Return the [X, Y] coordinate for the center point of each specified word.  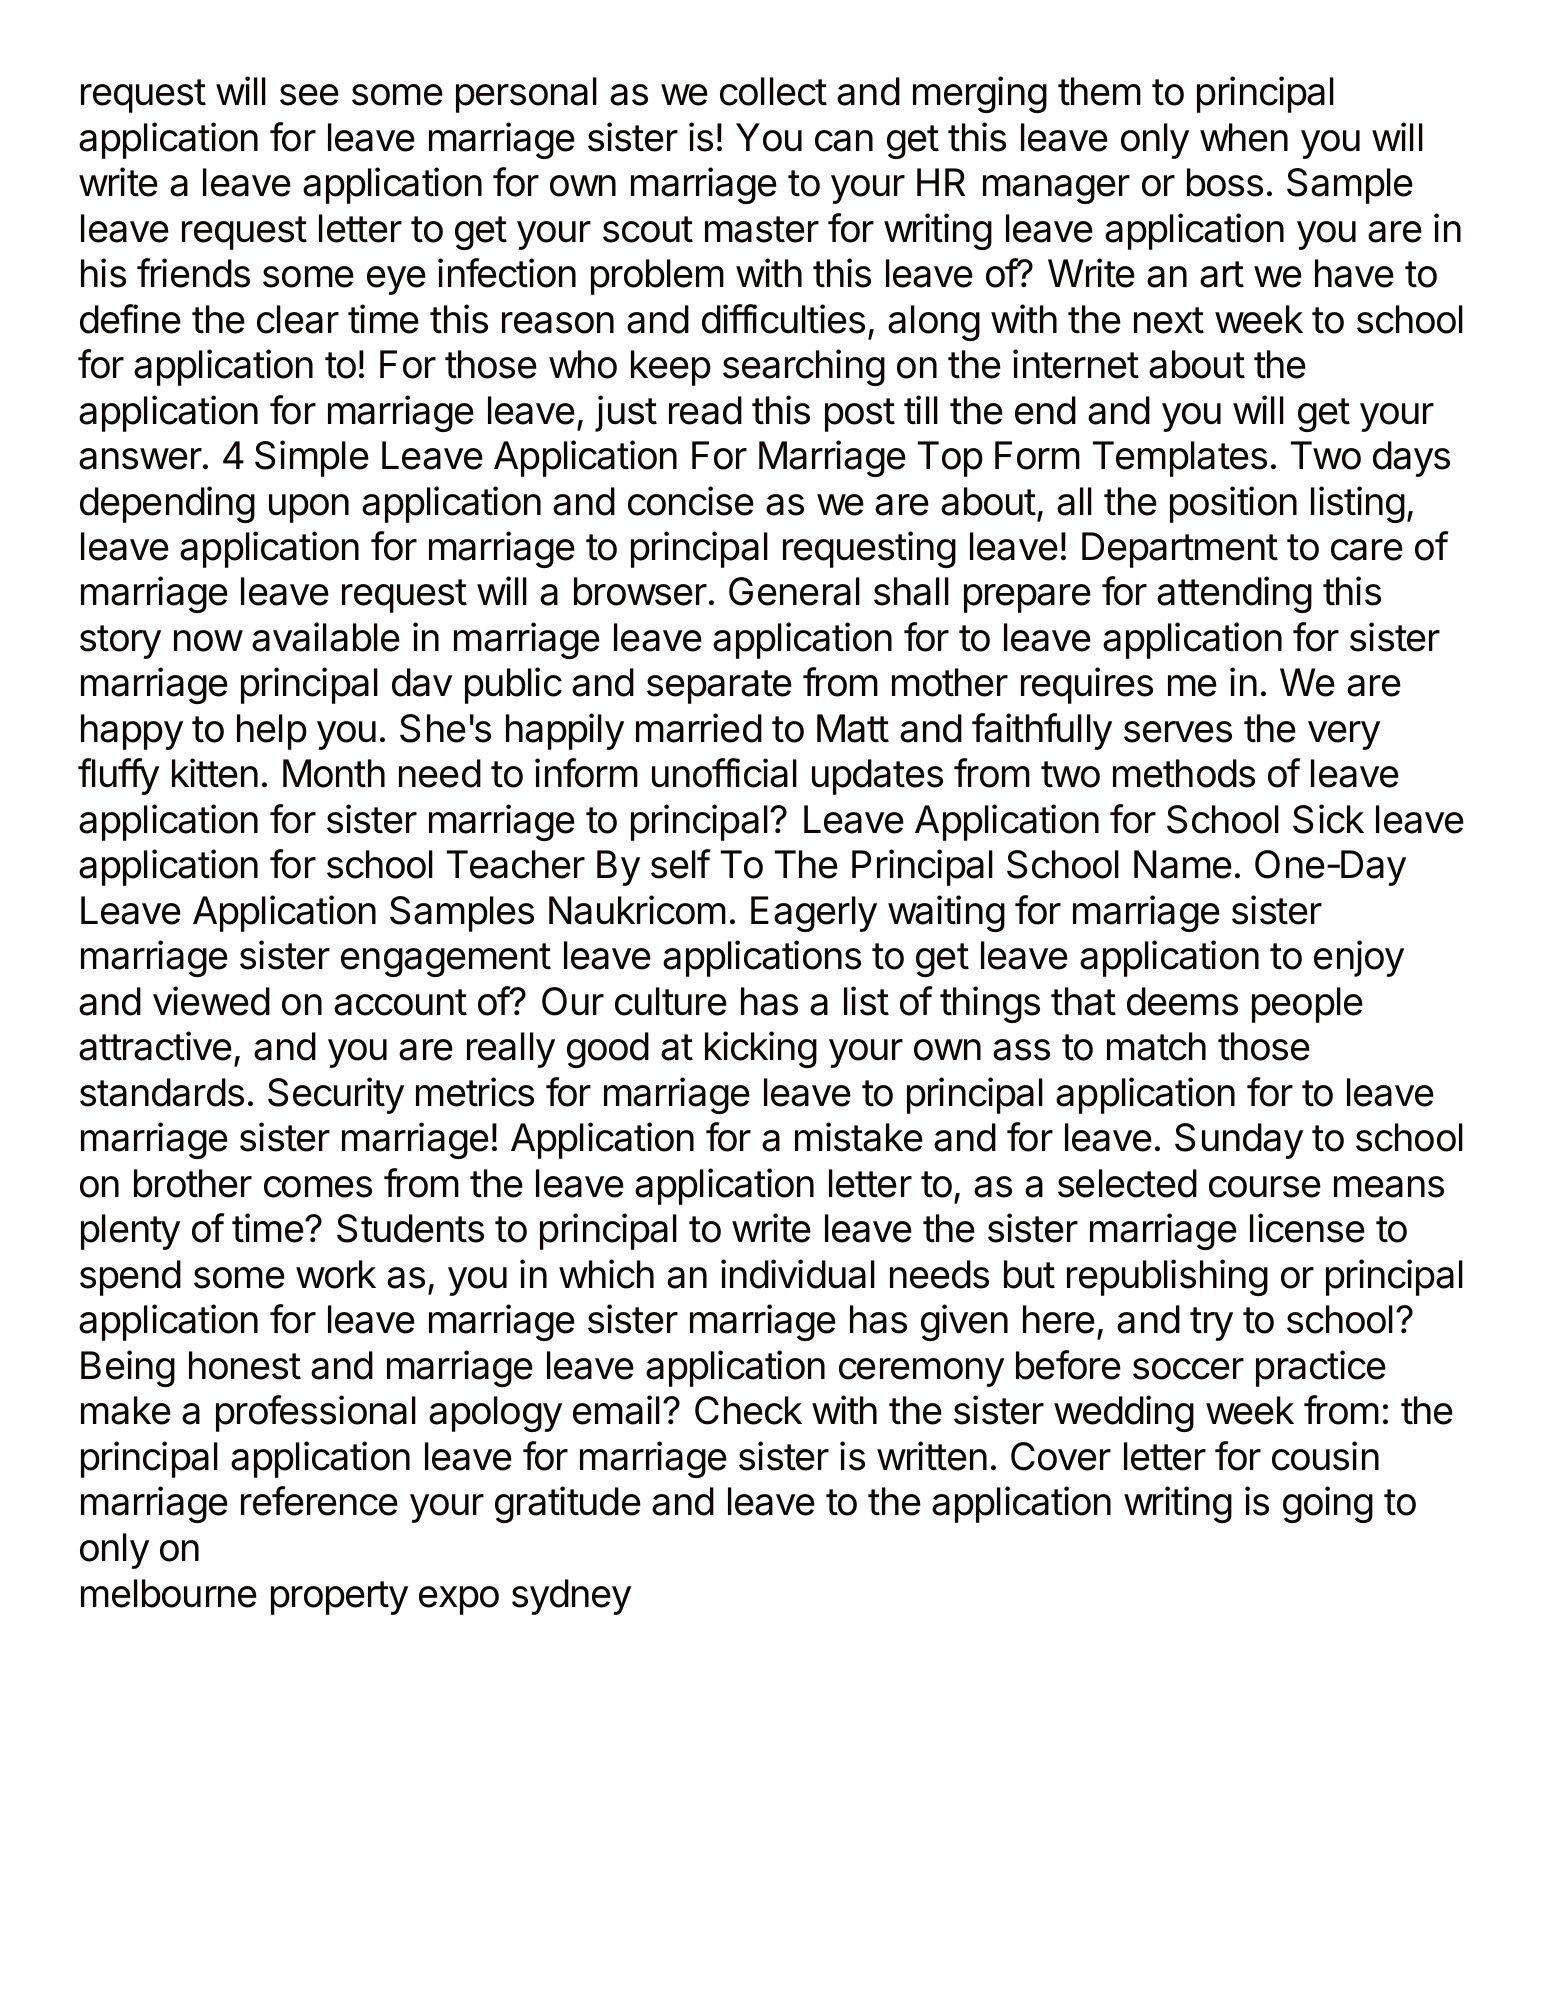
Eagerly [814, 914]
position [1233, 504]
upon [309, 508]
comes [318, 1187]
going [1328, 1504]
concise [691, 501]
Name [1183, 864]
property [339, 1598]
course [1265, 1187]
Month [334, 773]
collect [773, 91]
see [309, 95]
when [1244, 137]
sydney [571, 1597]
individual [798, 1274]
